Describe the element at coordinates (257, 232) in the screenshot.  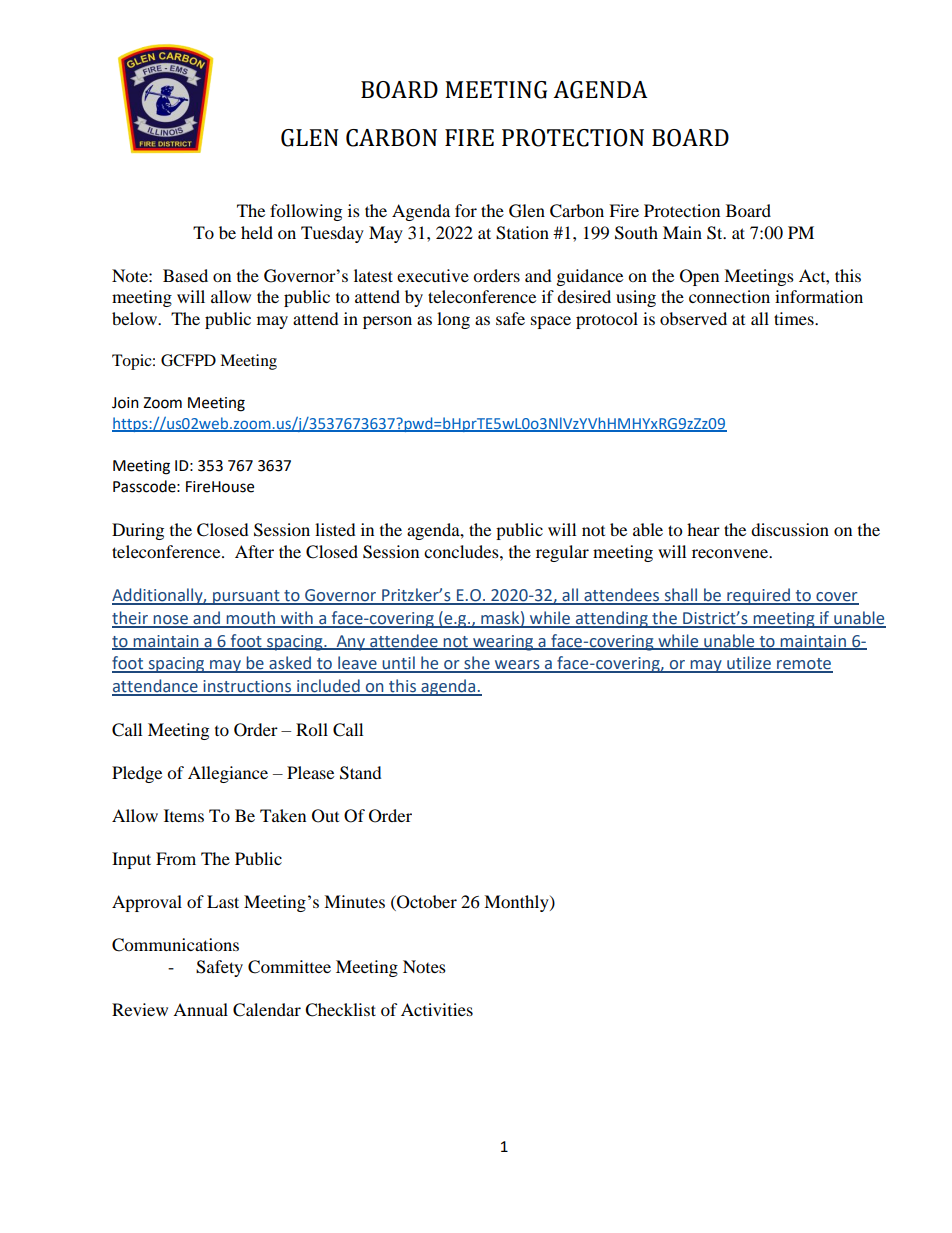
I see `held` at that location.
